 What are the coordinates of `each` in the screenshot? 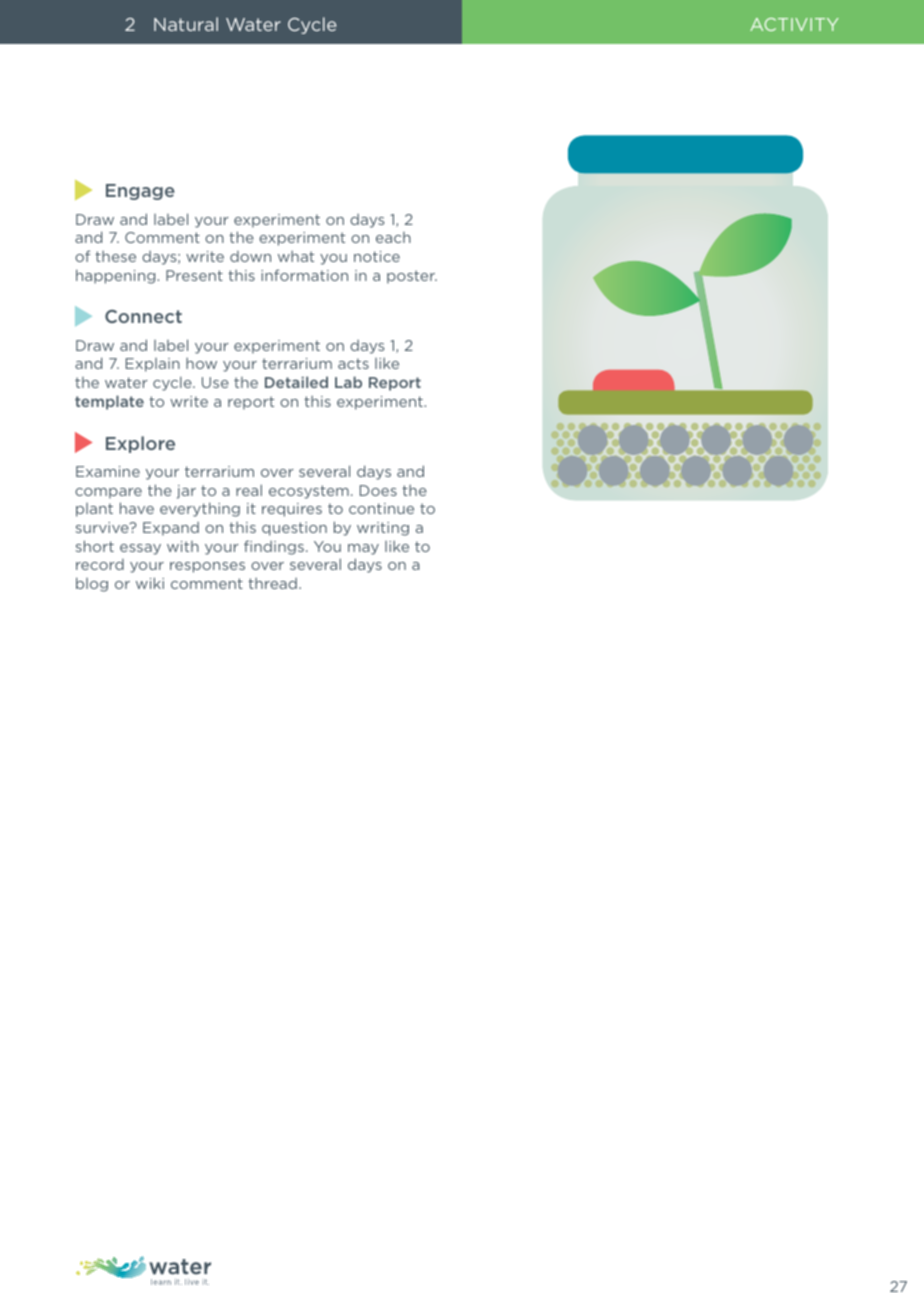 It's located at (393, 237).
